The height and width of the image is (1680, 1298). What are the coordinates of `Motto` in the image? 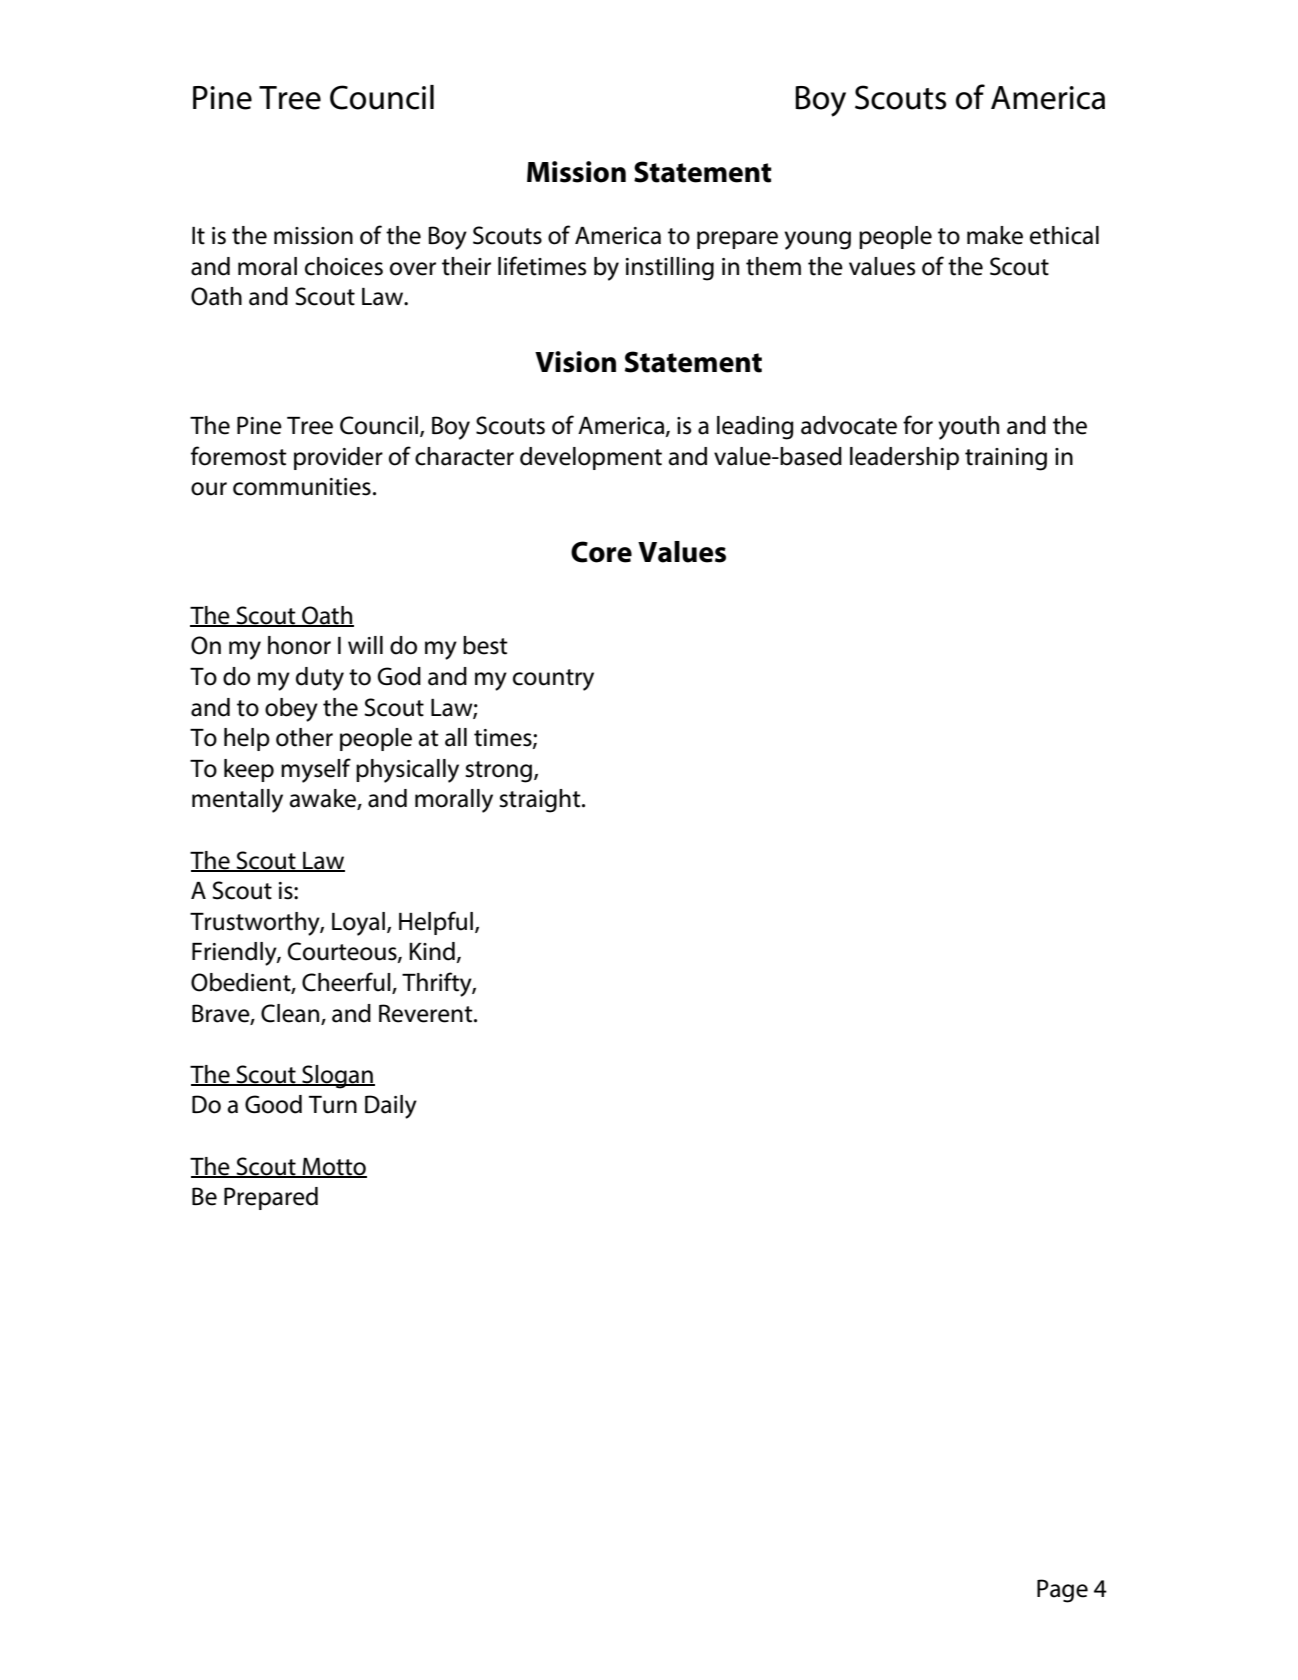 It's located at (334, 1167).
